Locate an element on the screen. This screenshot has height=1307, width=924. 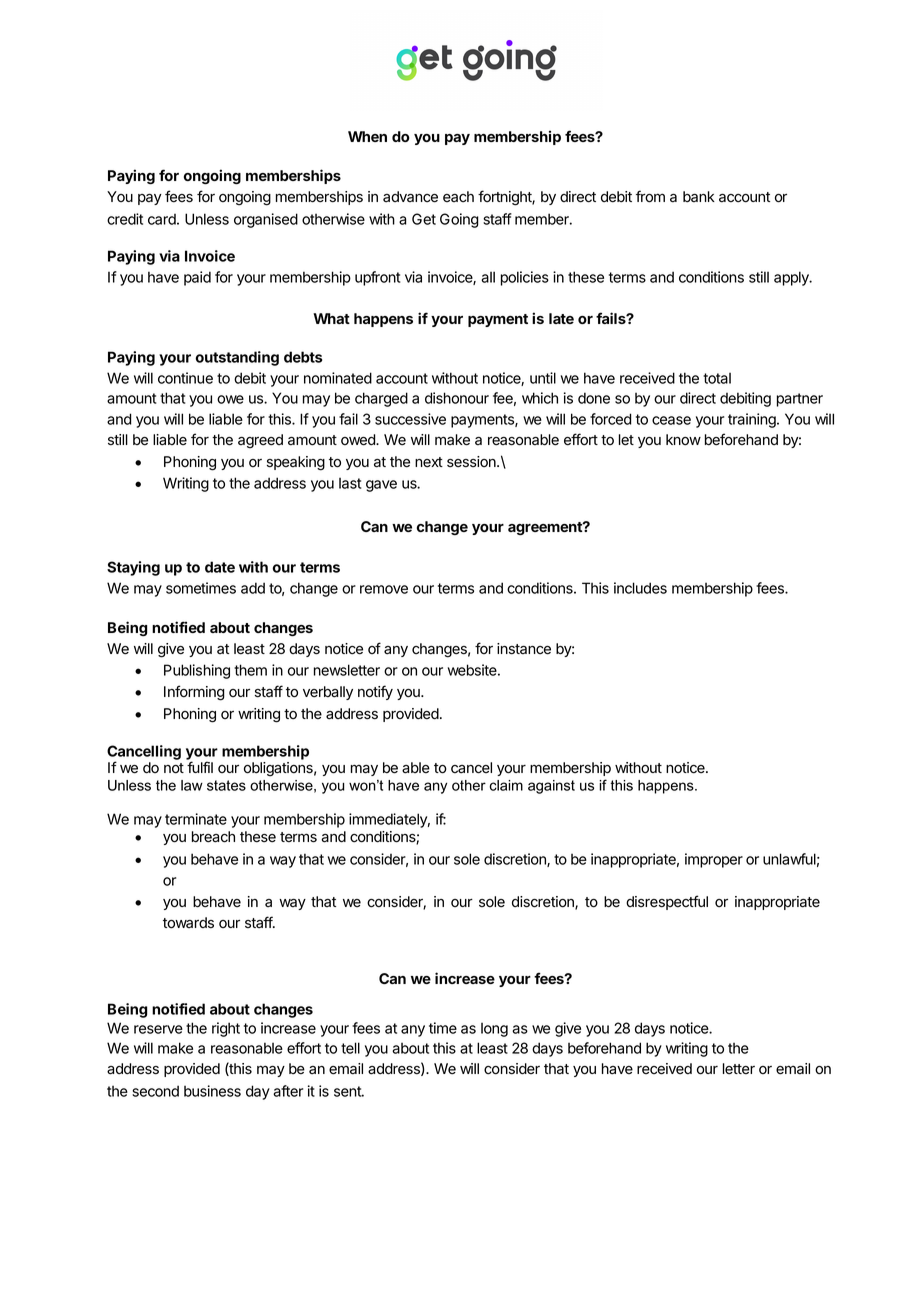
dishonour is located at coordinates (457, 398).
